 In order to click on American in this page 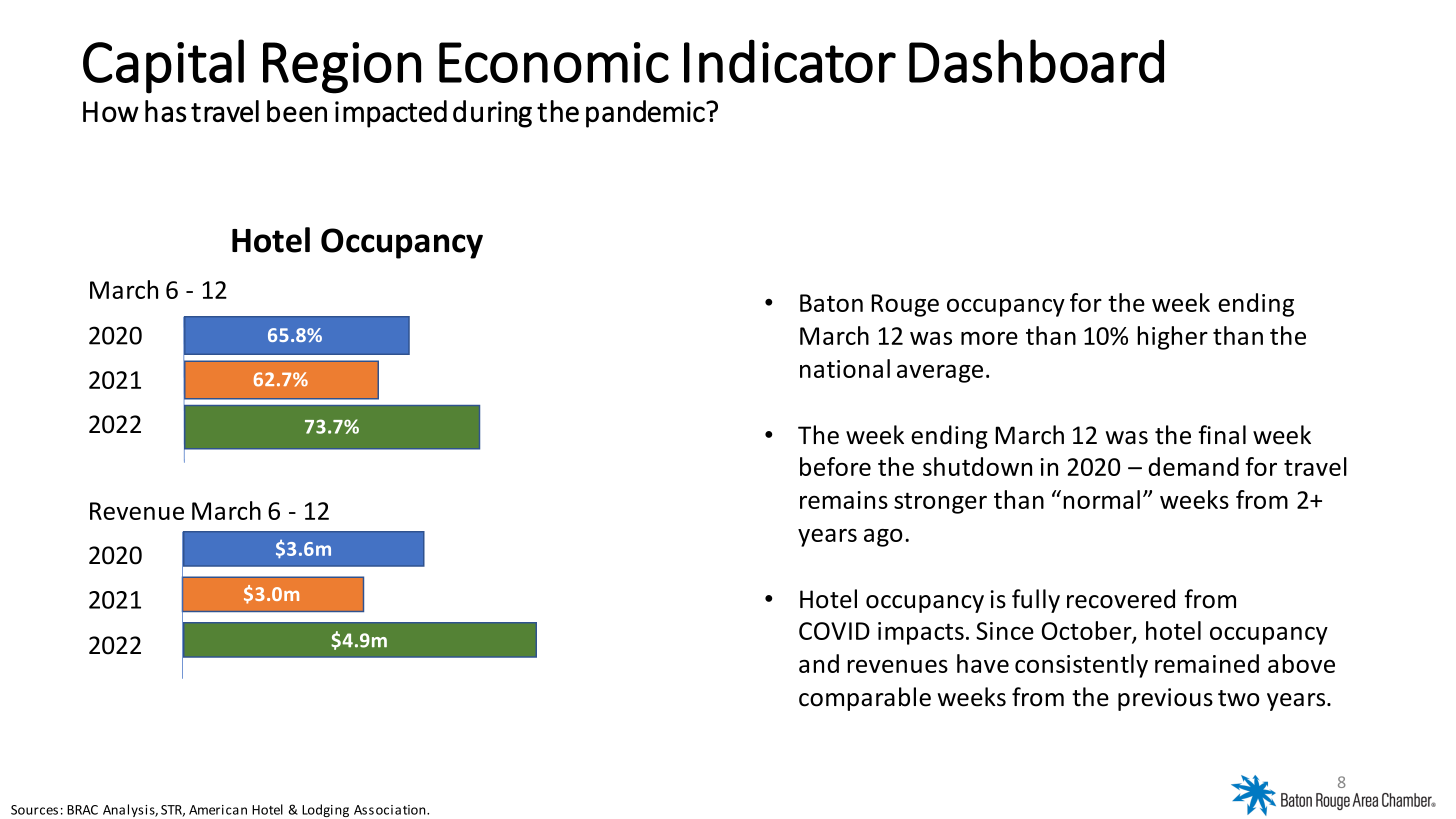, I will do `click(218, 810)`.
